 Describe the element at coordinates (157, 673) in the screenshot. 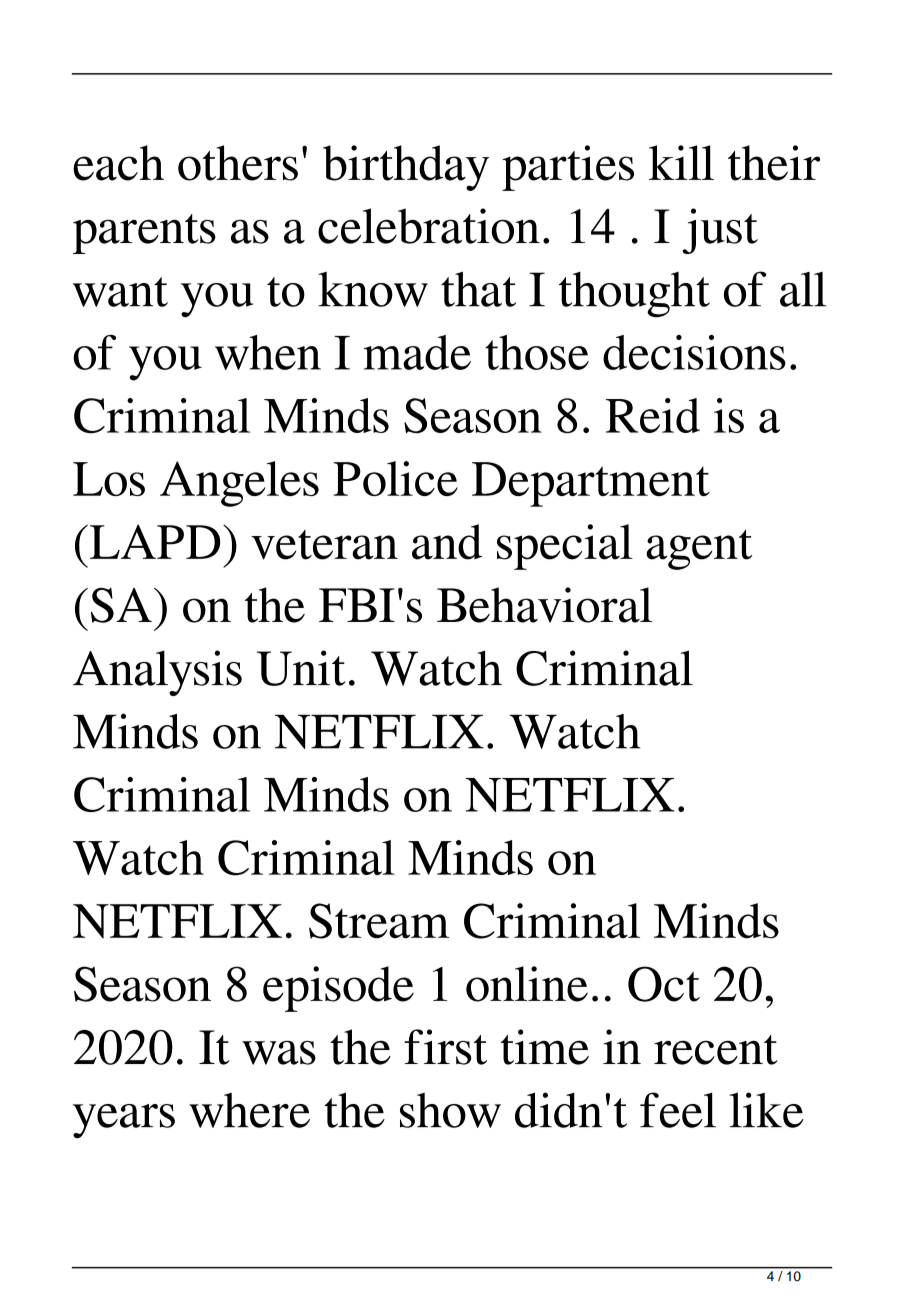

I see `Analysis` at that location.
